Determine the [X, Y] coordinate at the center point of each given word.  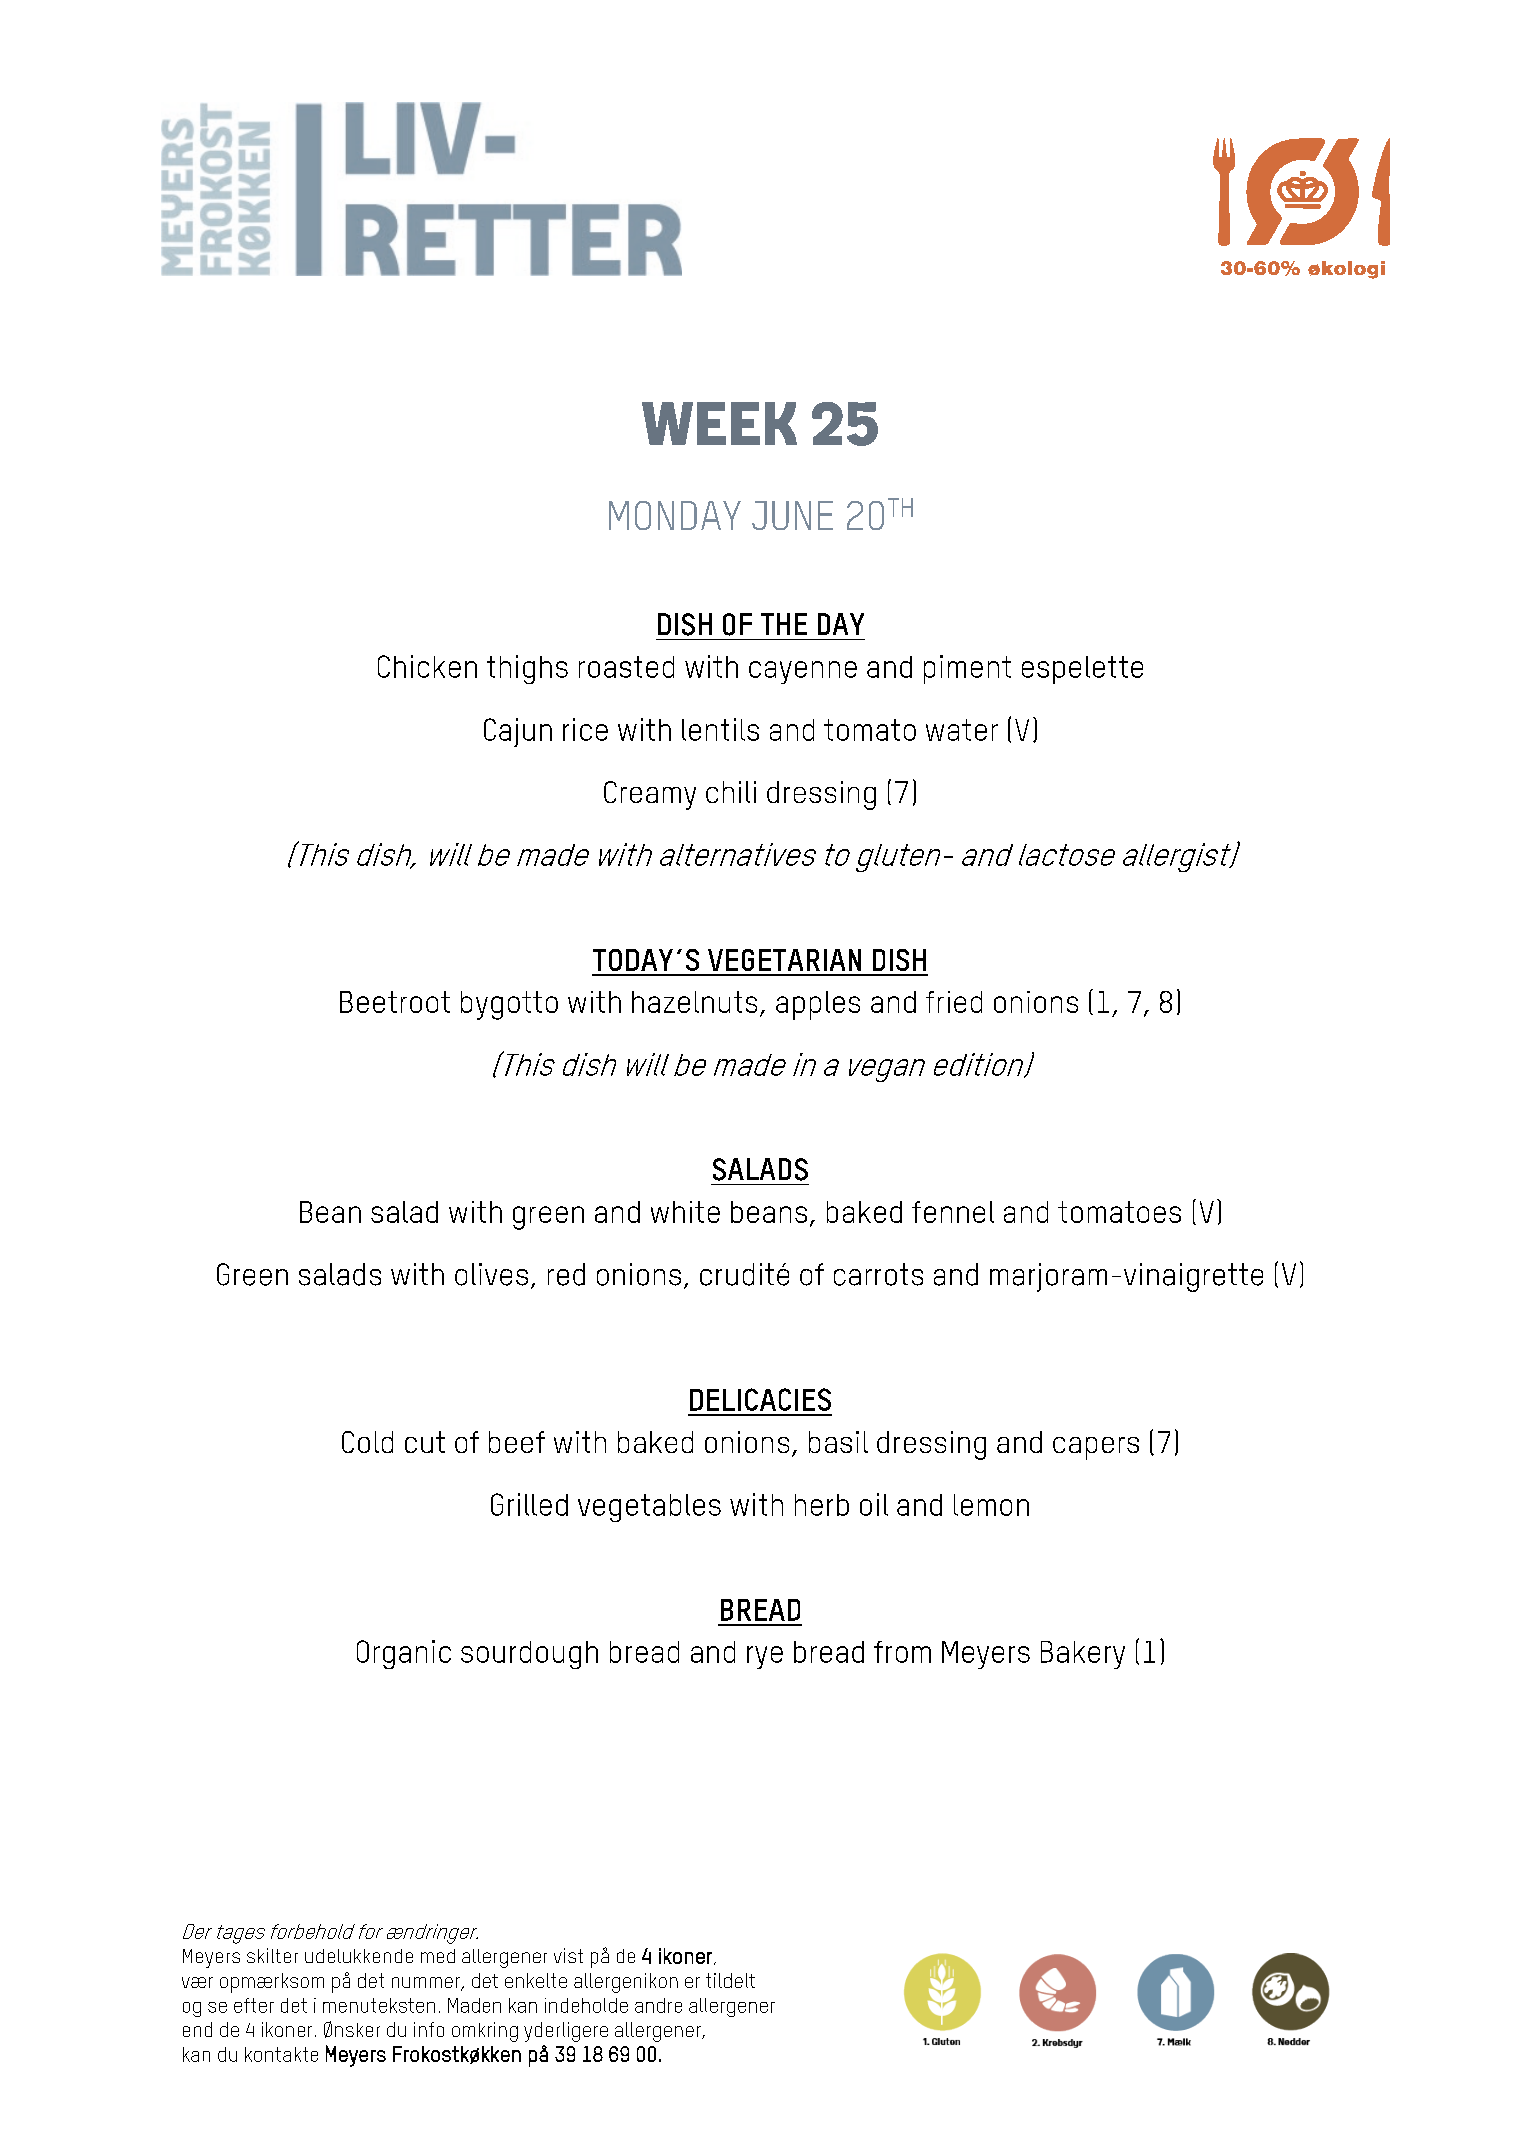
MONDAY [675, 515]
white [685, 1212]
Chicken [427, 666]
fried [954, 1002]
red [566, 1274]
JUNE [792, 515]
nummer [427, 1984]
